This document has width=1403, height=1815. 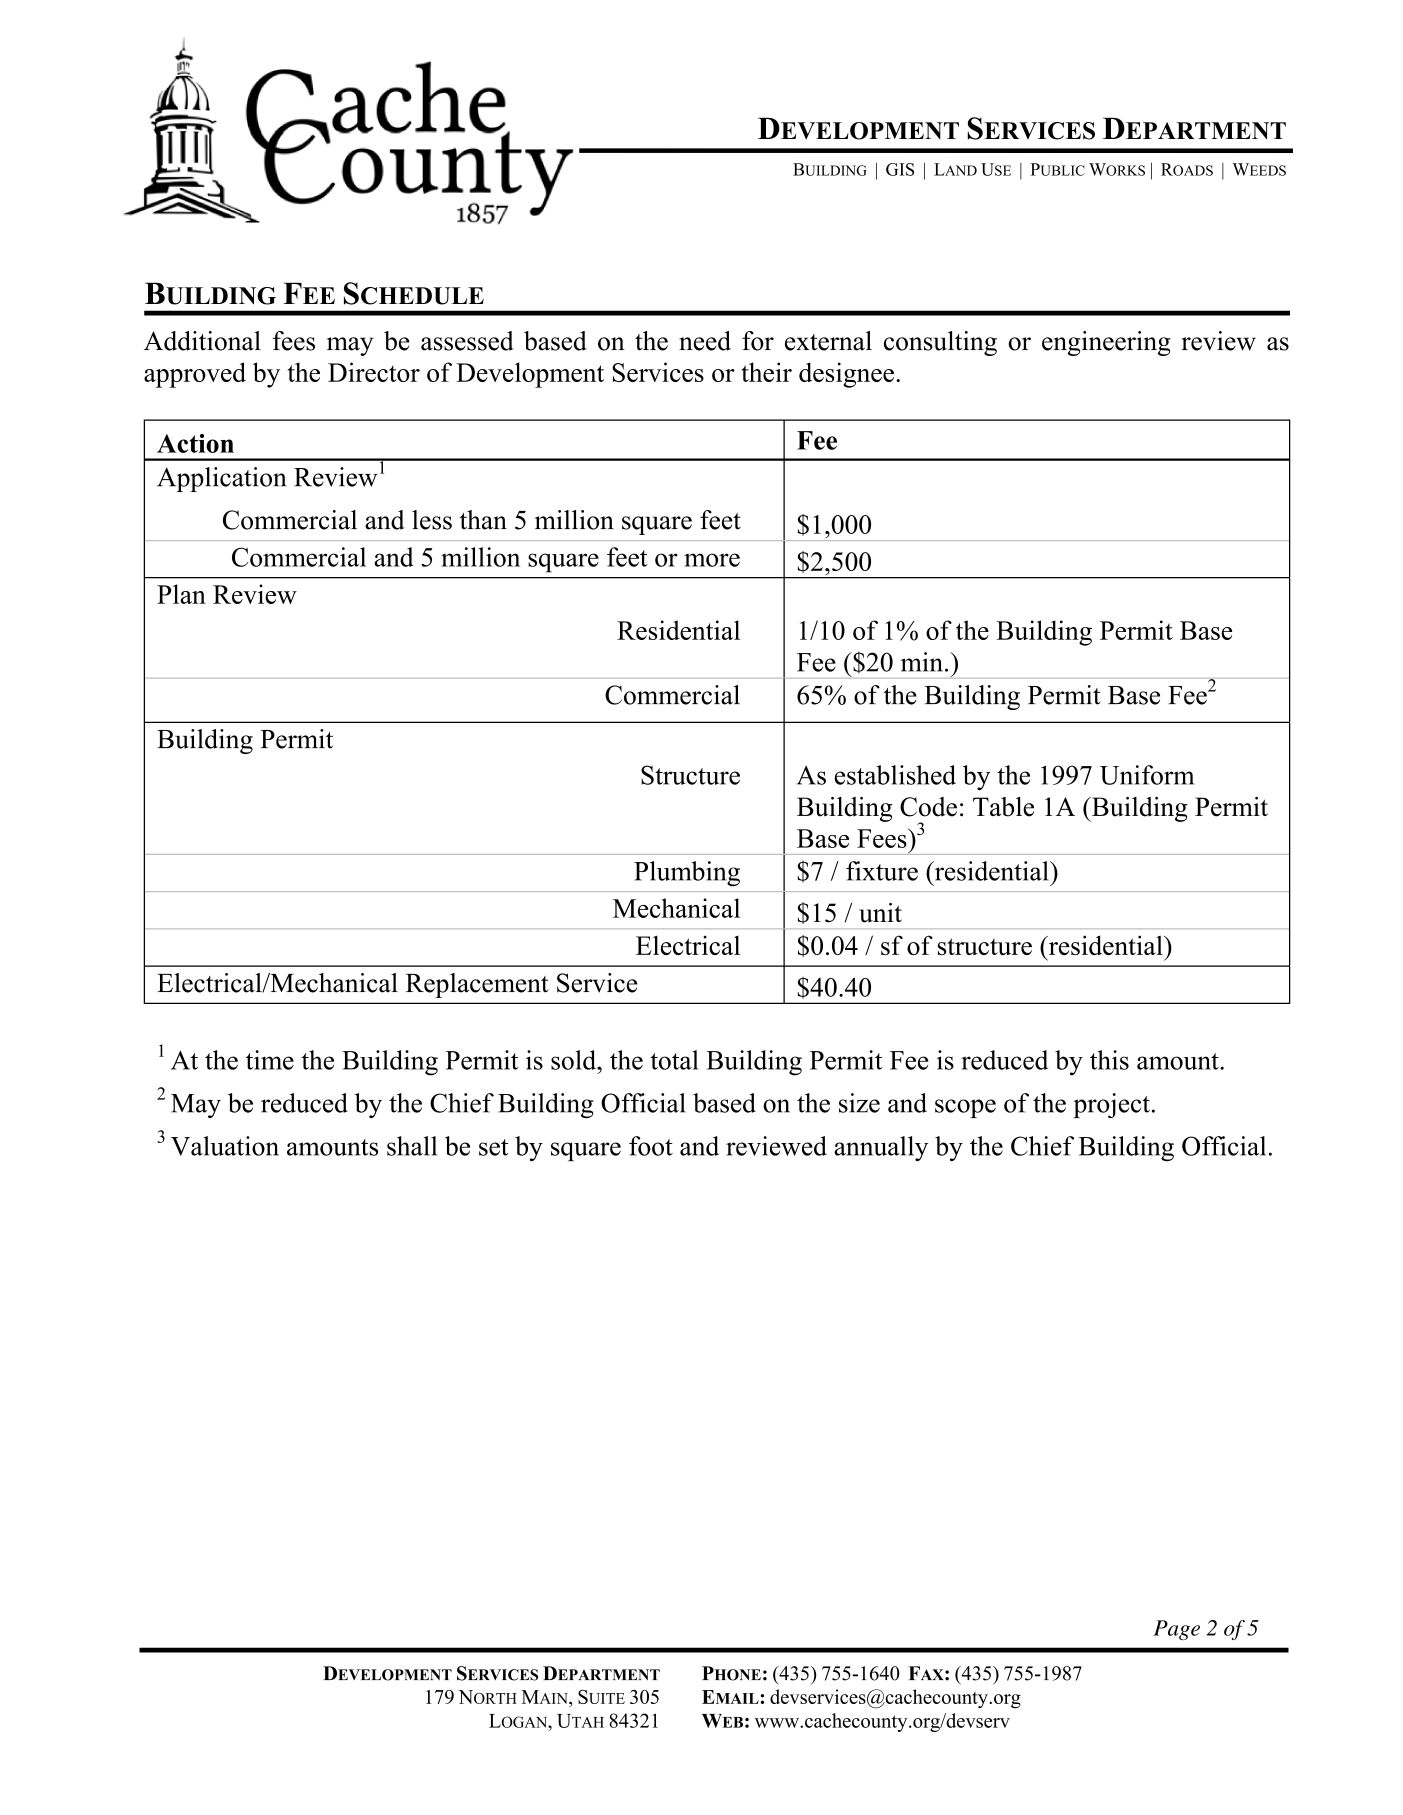 What do you see at coordinates (705, 341) in the document?
I see `need` at bounding box center [705, 341].
